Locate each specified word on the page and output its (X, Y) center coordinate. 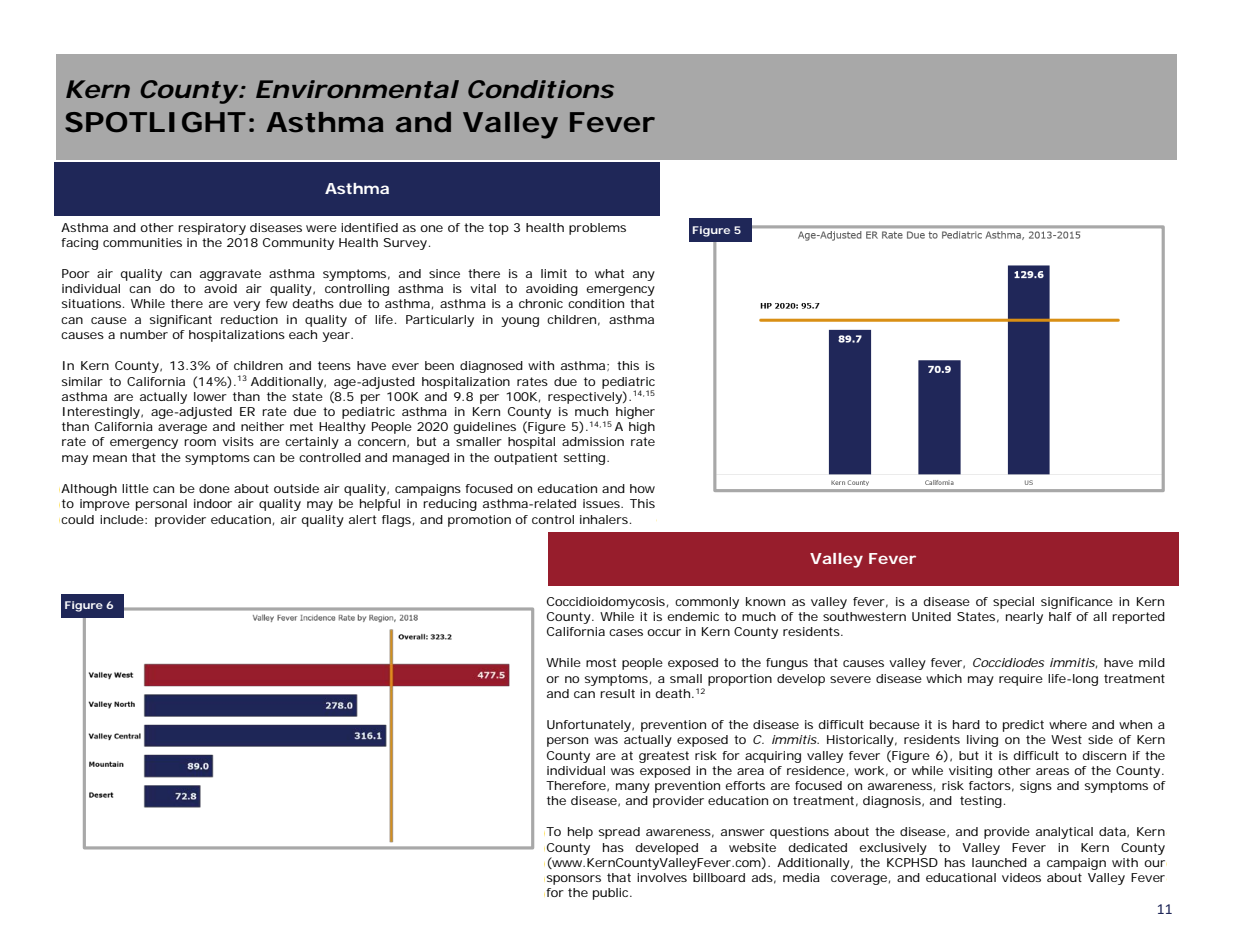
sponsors (572, 880)
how (642, 488)
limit (554, 273)
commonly (707, 603)
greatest (664, 757)
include (123, 519)
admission (593, 441)
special (1013, 603)
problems (597, 229)
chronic (541, 303)
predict (1023, 726)
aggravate (230, 275)
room (200, 442)
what (609, 273)
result (617, 693)
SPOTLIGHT (154, 122)
